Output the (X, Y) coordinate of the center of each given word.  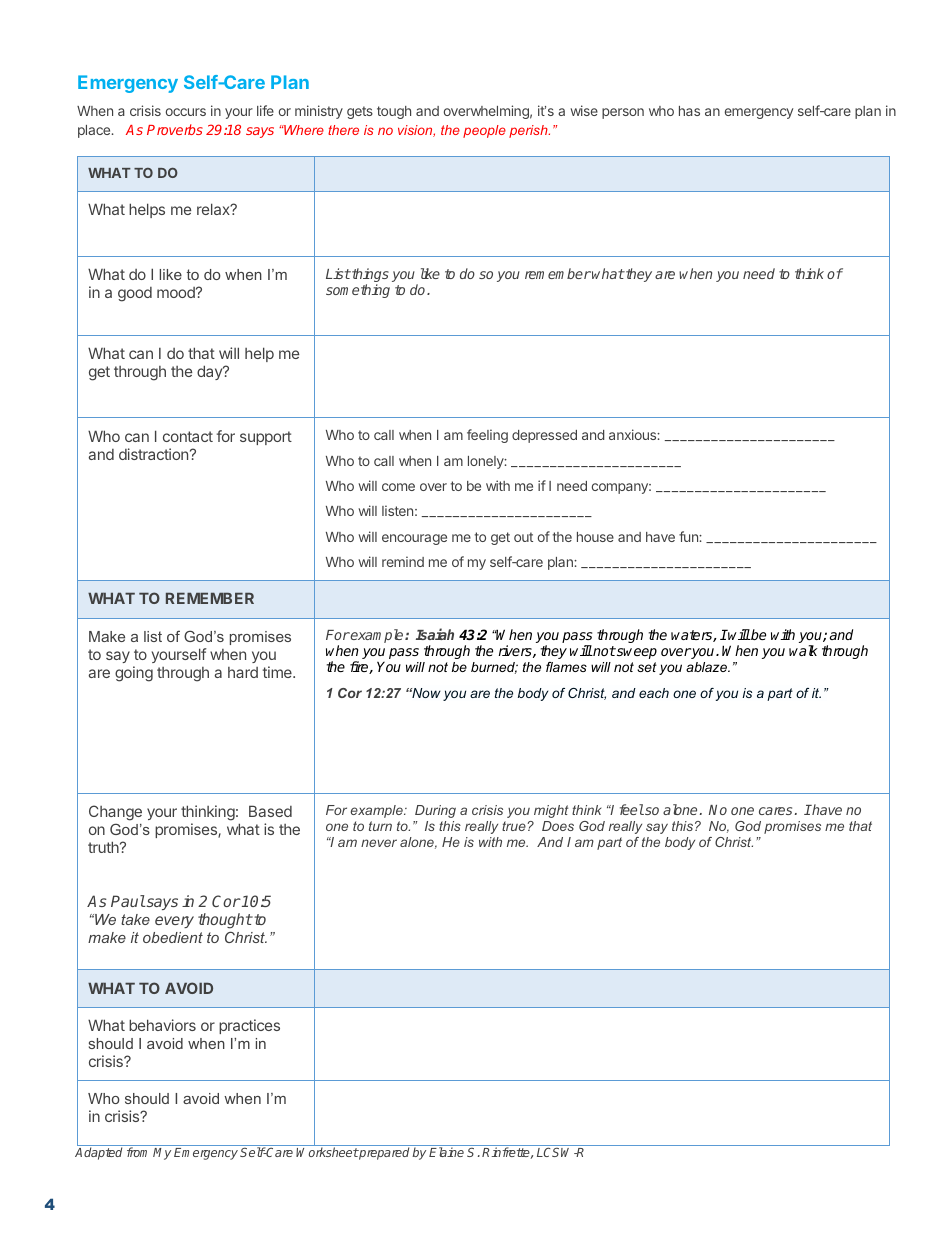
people (484, 131)
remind (403, 561)
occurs (186, 112)
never (379, 843)
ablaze (707, 667)
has (689, 111)
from (137, 1152)
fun (689, 536)
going (134, 674)
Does (558, 826)
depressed (544, 436)
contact (188, 436)
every (174, 922)
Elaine (446, 1152)
